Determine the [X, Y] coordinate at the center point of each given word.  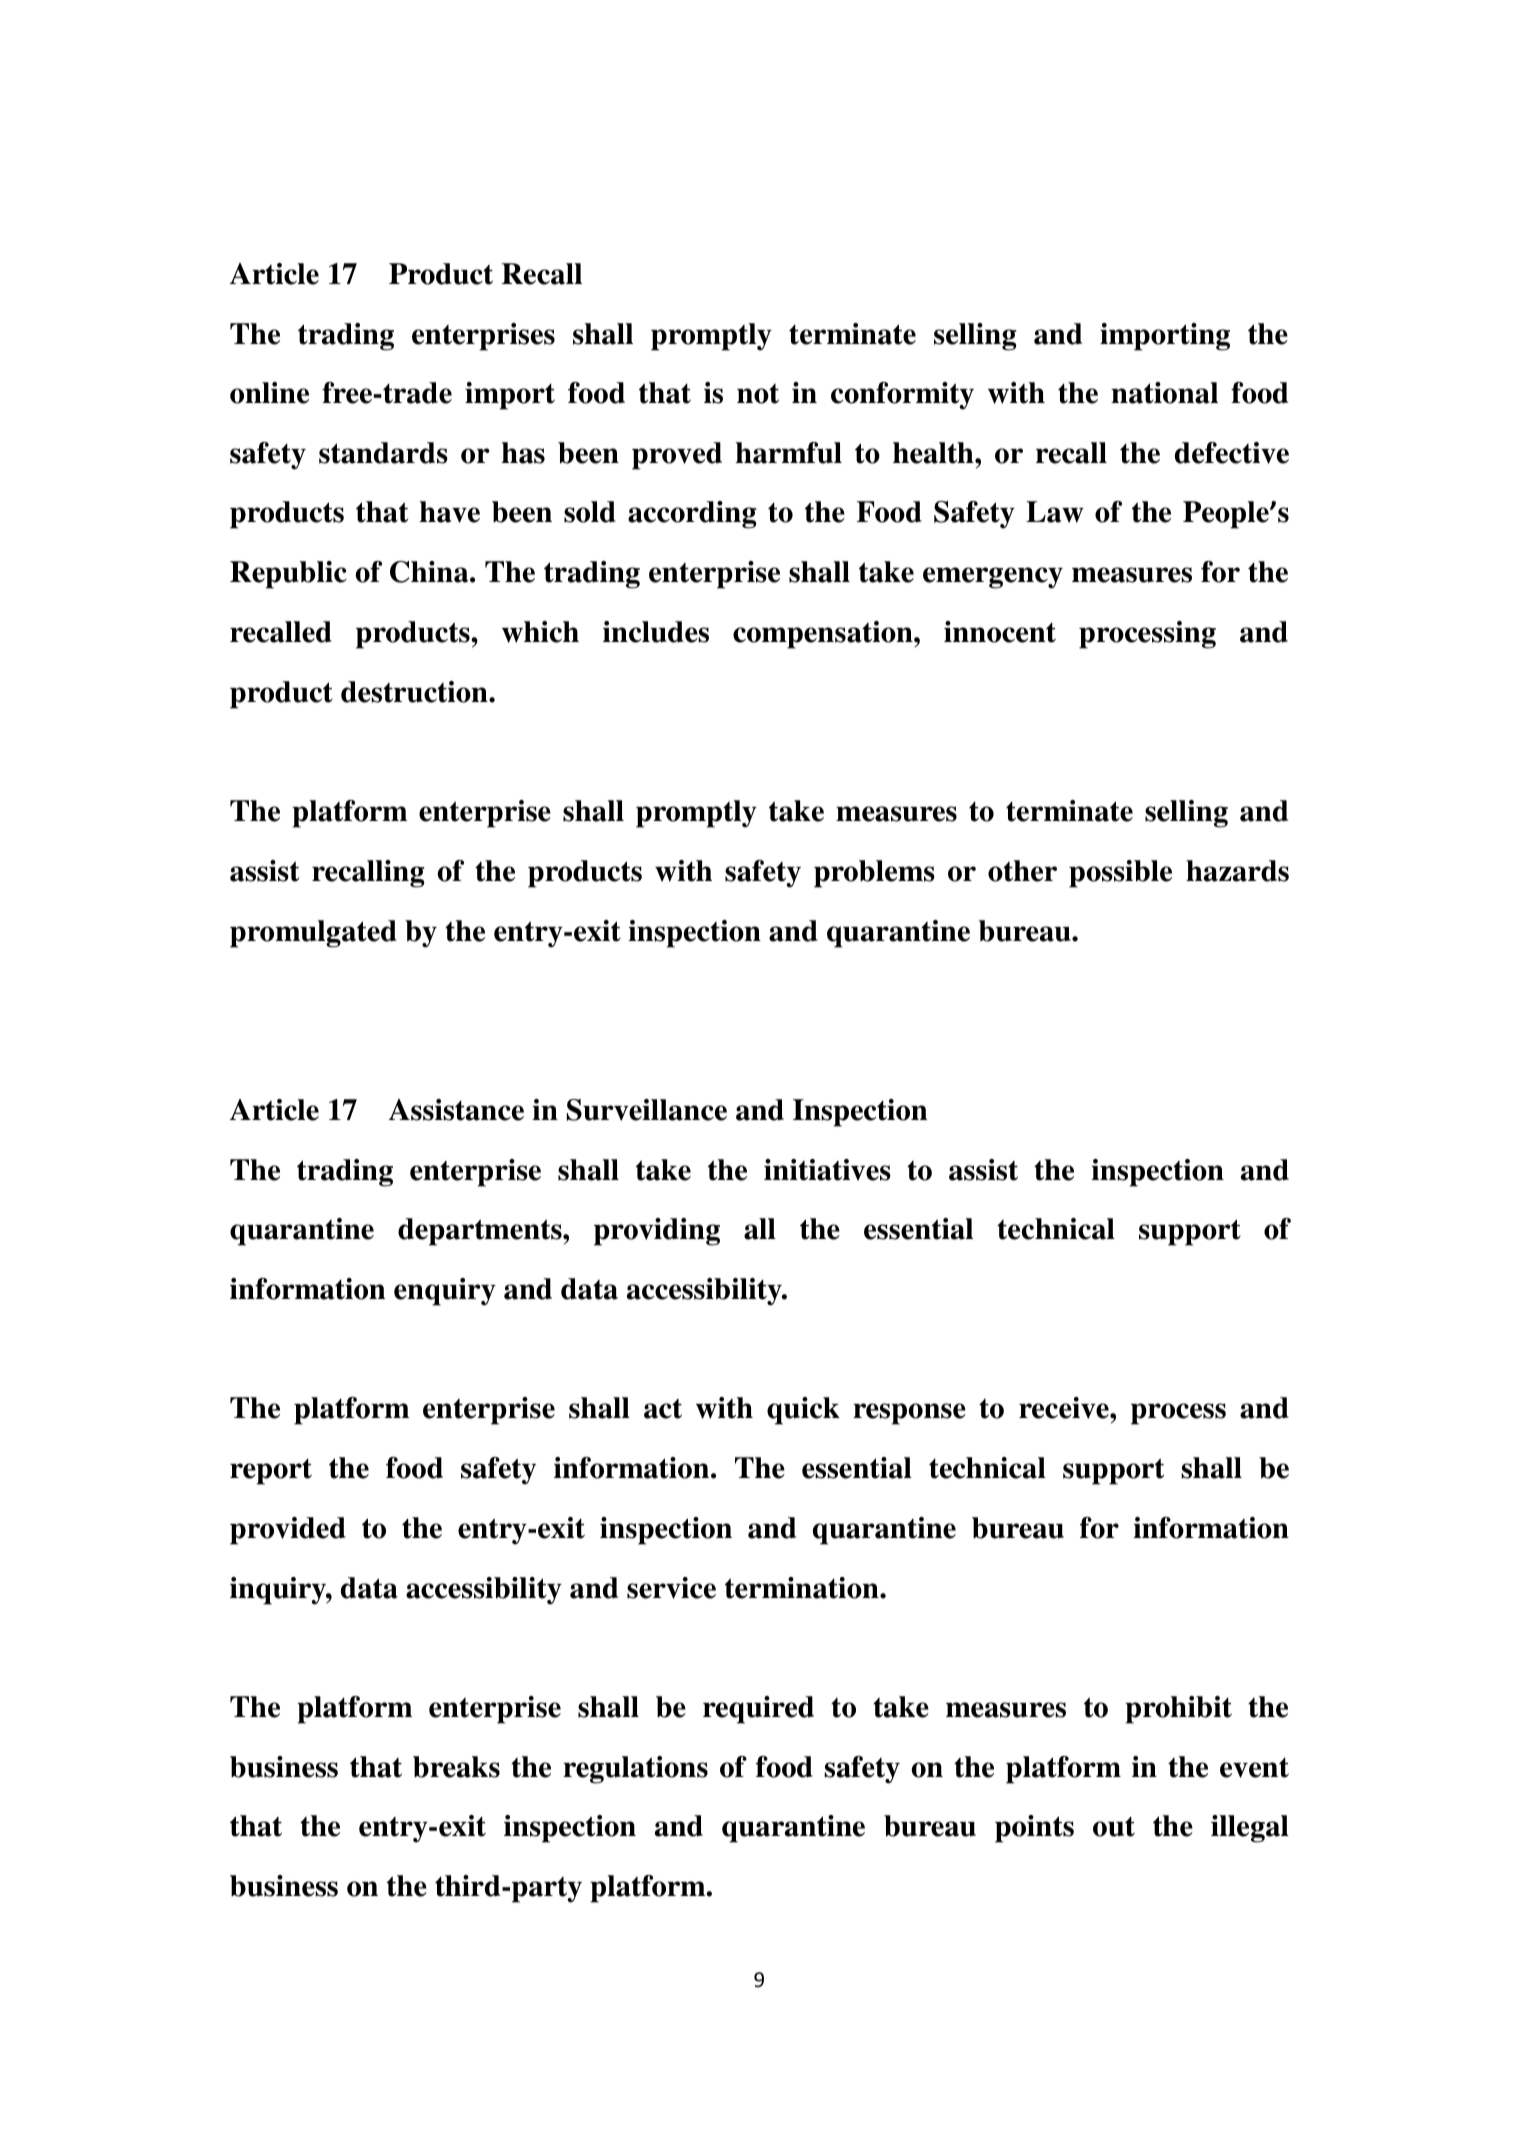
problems [874, 874]
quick [803, 1411]
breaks [456, 1767]
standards [383, 453]
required [758, 1710]
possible [1120, 874]
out [1114, 1827]
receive [1065, 1408]
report [271, 1472]
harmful [789, 453]
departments [481, 1232]
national [1164, 393]
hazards [1237, 871]
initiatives [827, 1170]
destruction [415, 692]
